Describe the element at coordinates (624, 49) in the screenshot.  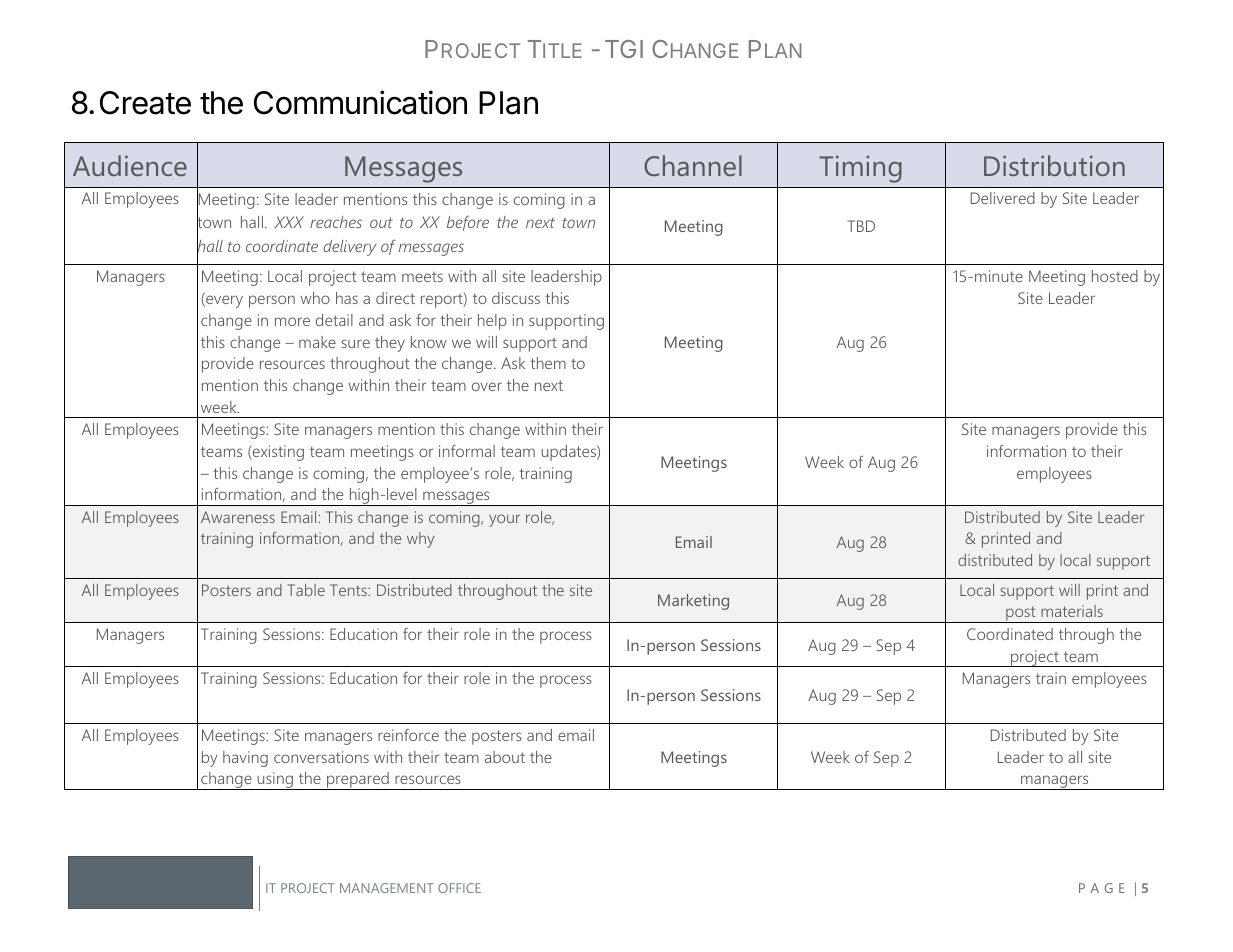
I see `TGI` at that location.
